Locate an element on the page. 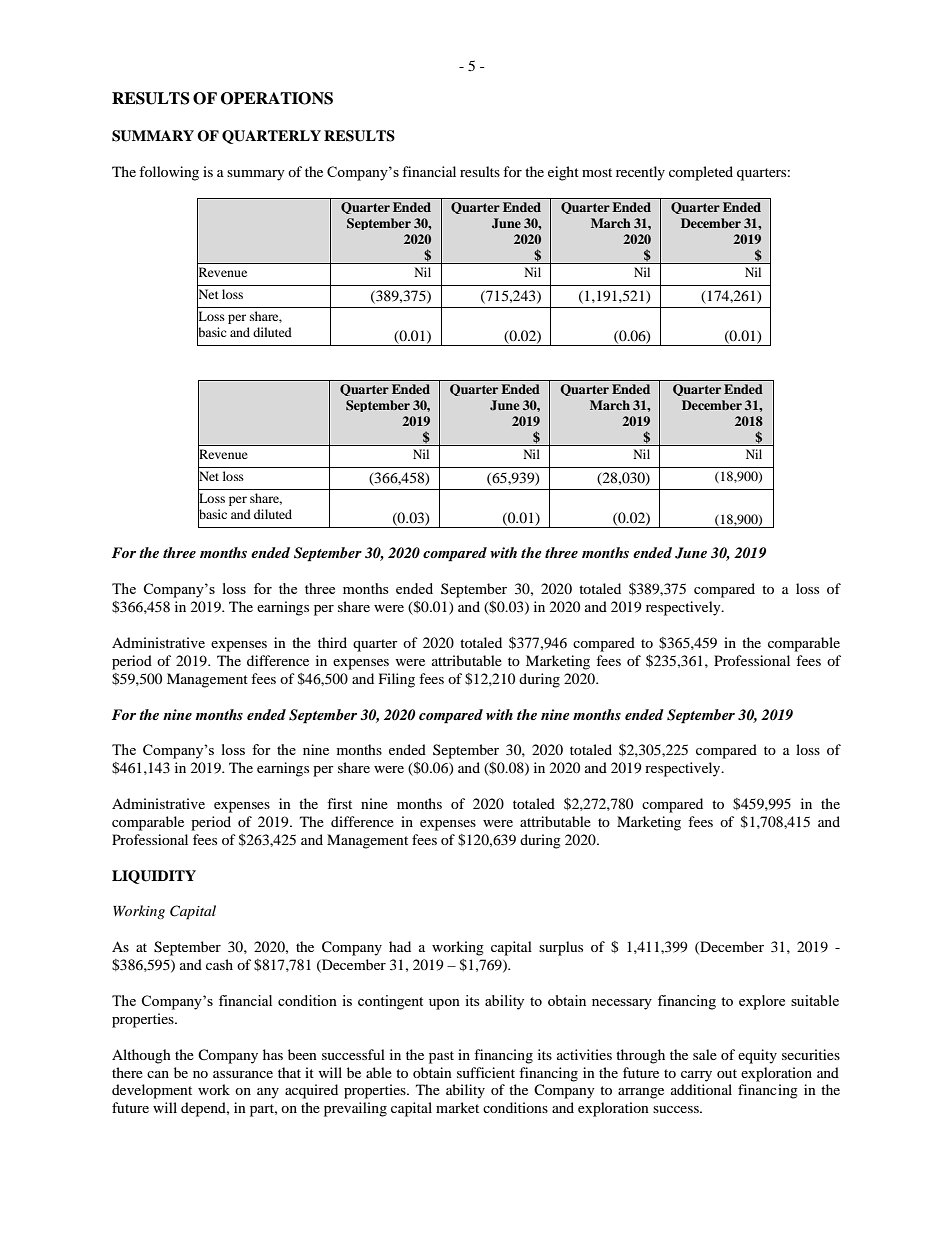 The image size is (952, 1233). Filing is located at coordinates (397, 680).
